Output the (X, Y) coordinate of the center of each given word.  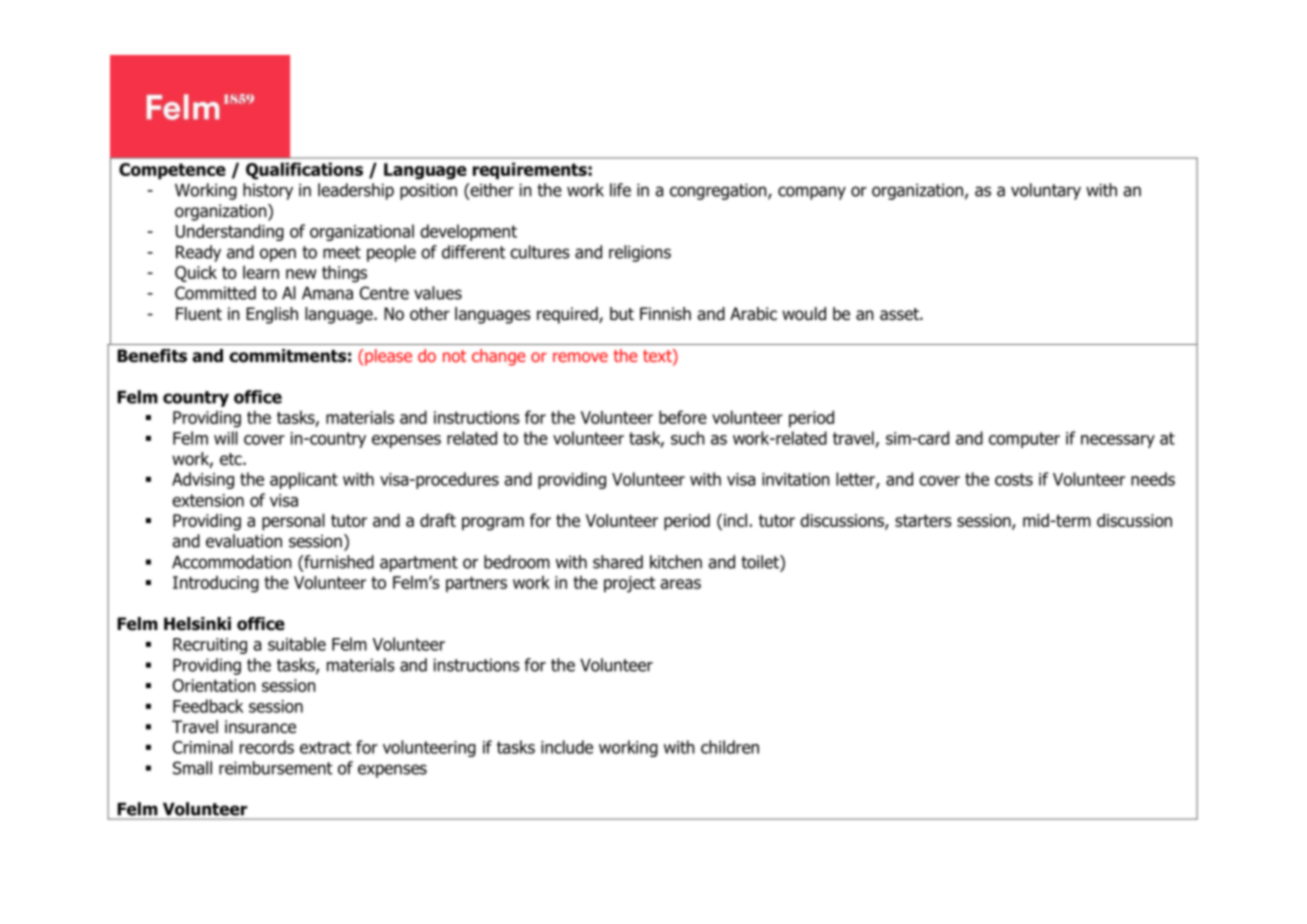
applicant (304, 480)
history (268, 191)
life (620, 190)
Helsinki (197, 624)
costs (1014, 479)
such (688, 438)
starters (923, 520)
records (267, 747)
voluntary (1046, 191)
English (272, 315)
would (804, 314)
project (629, 584)
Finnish (665, 314)
